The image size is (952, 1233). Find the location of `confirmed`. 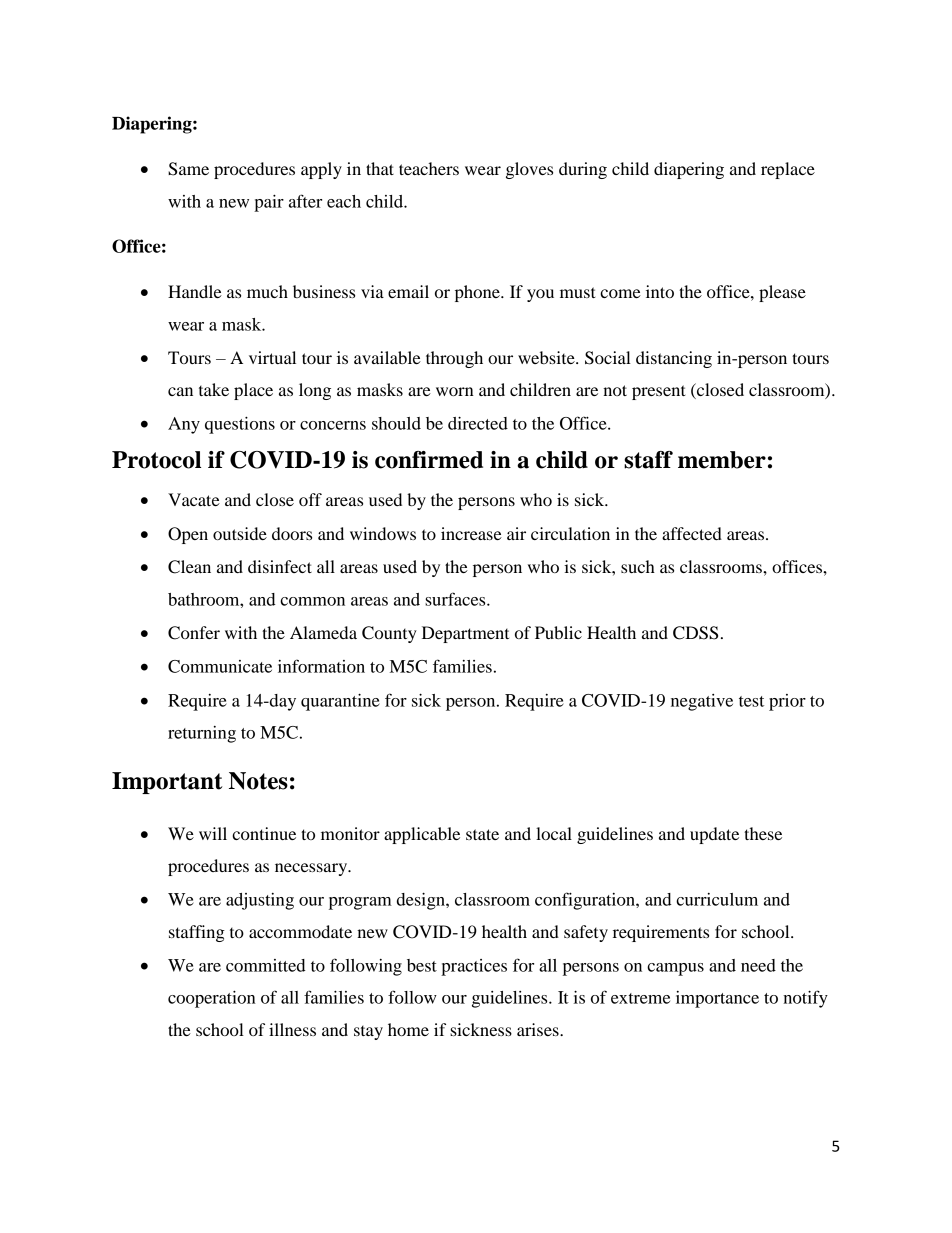

confirmed is located at coordinates (429, 460).
